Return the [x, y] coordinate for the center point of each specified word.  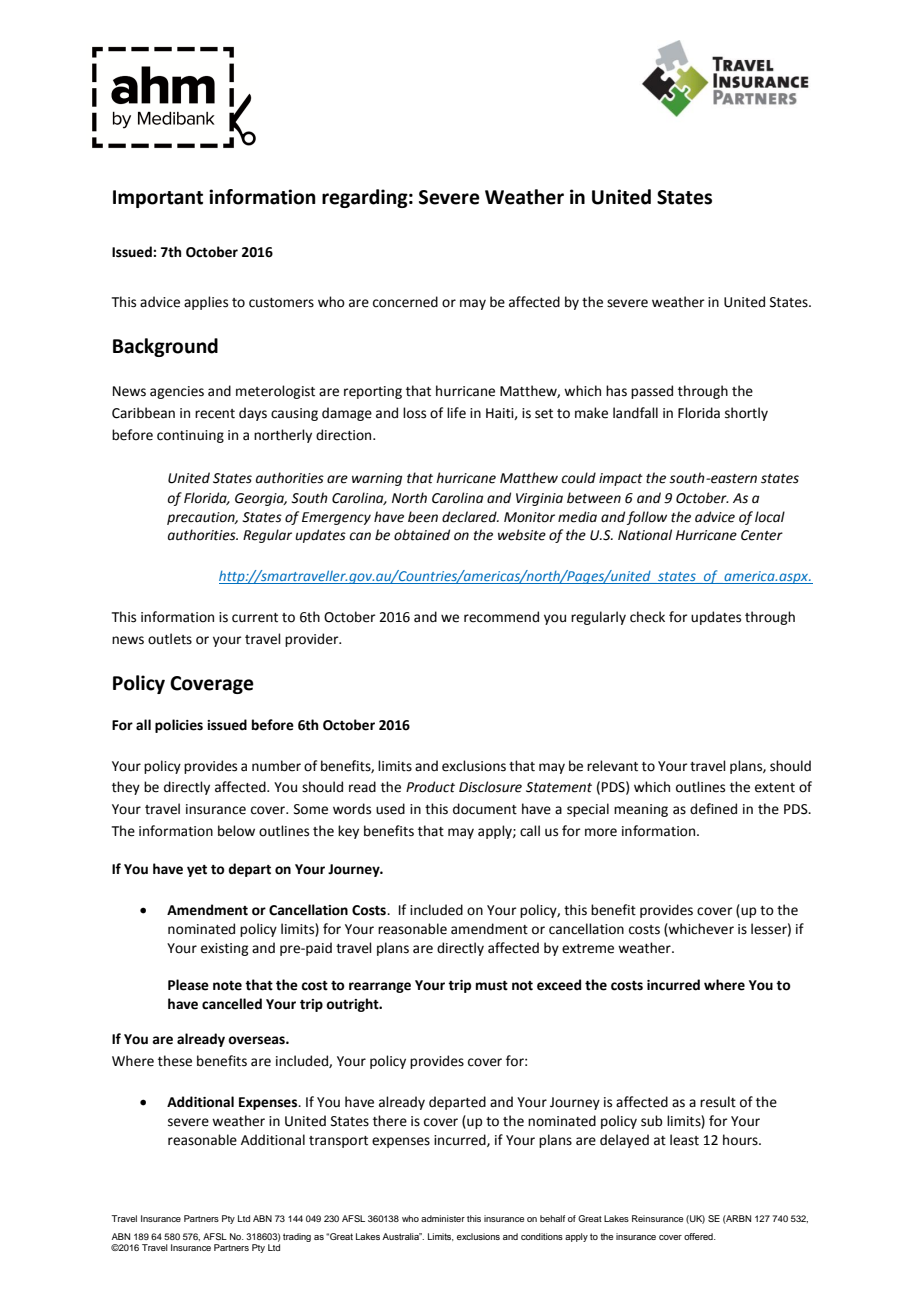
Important [158, 199]
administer [443, 1218]
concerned [405, 302]
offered [699, 1236]
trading [297, 1237]
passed [652, 392]
